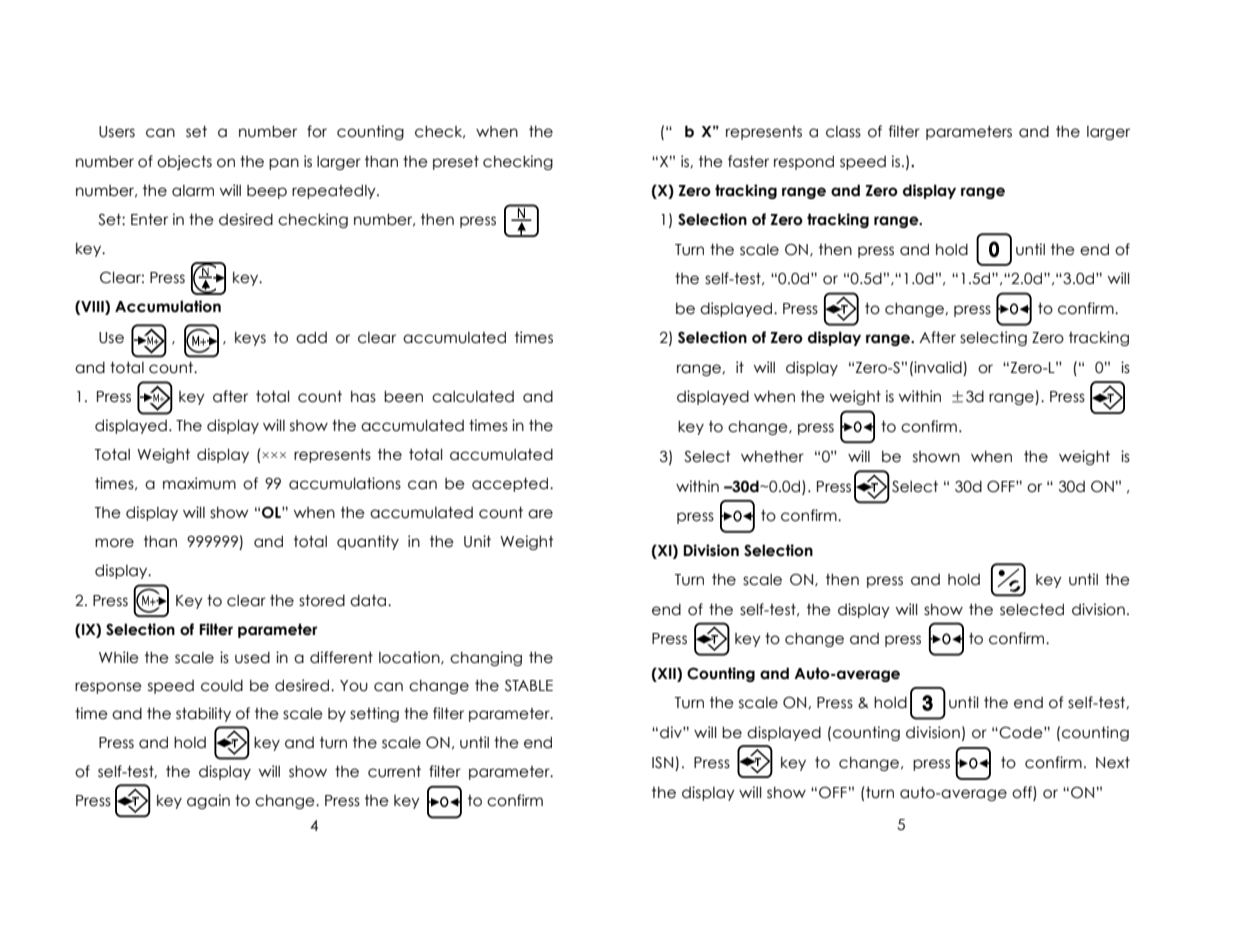  Describe the element at coordinates (664, 763) in the screenshot. I see `ISN` at that location.
